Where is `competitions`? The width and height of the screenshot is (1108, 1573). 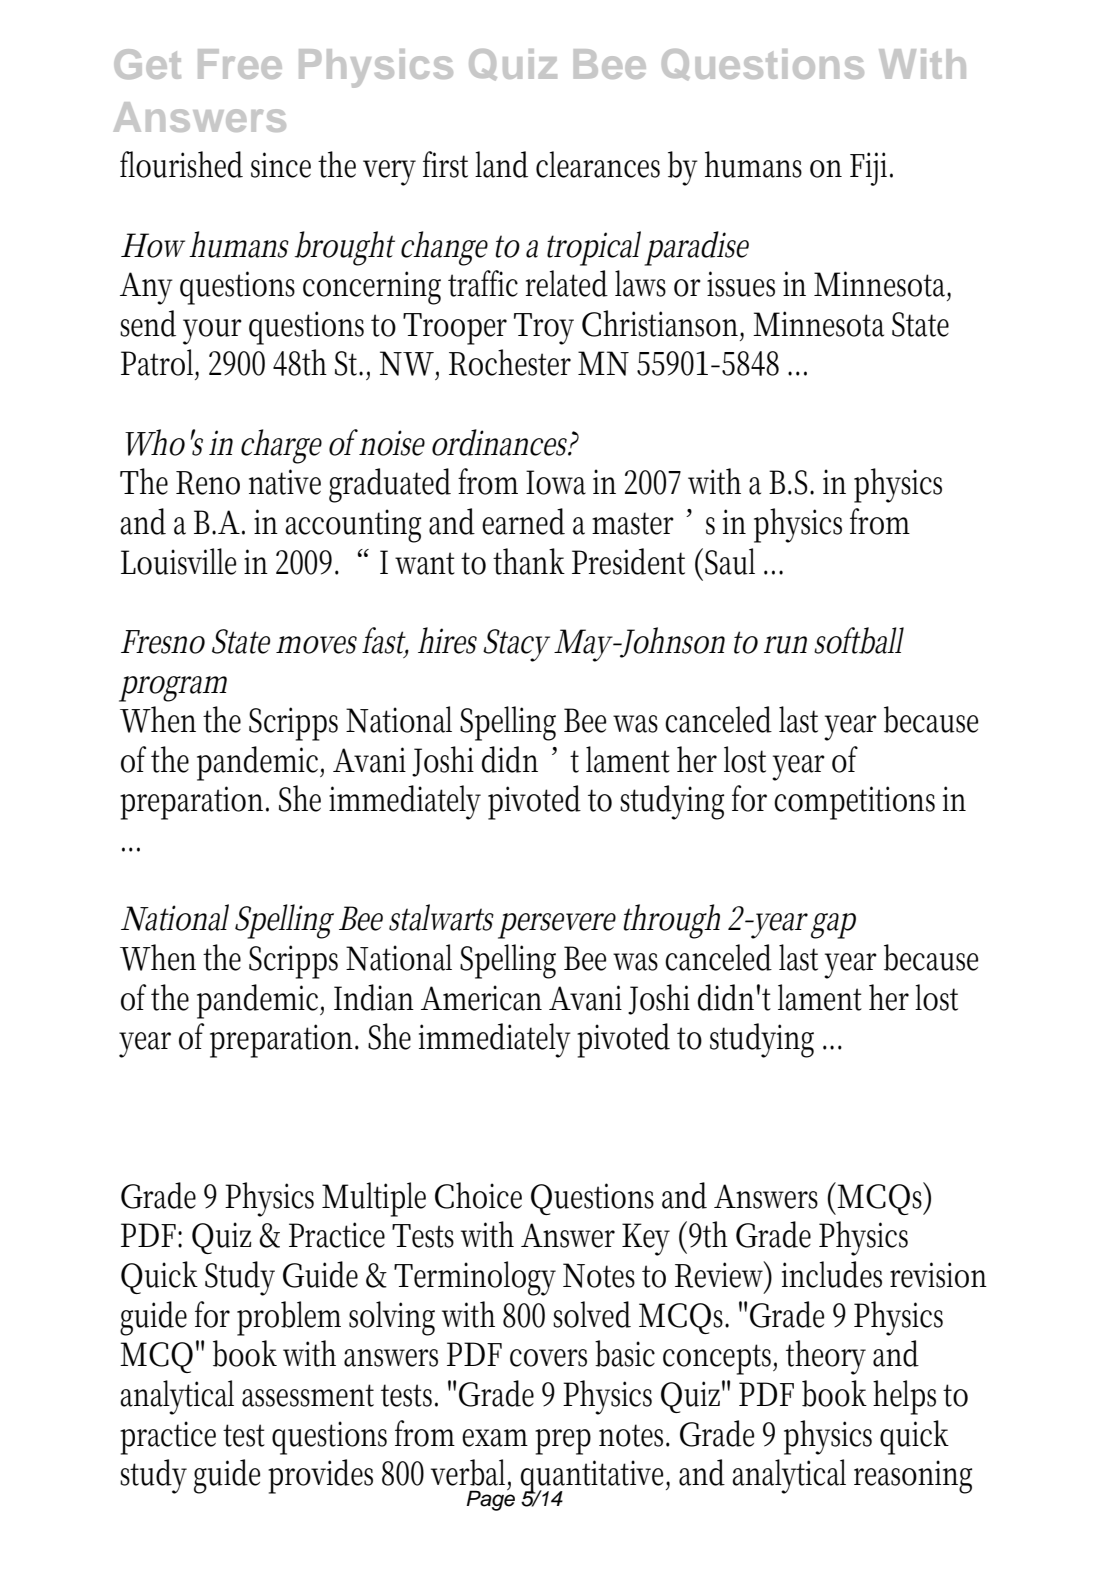
competitions is located at coordinates (854, 803).
